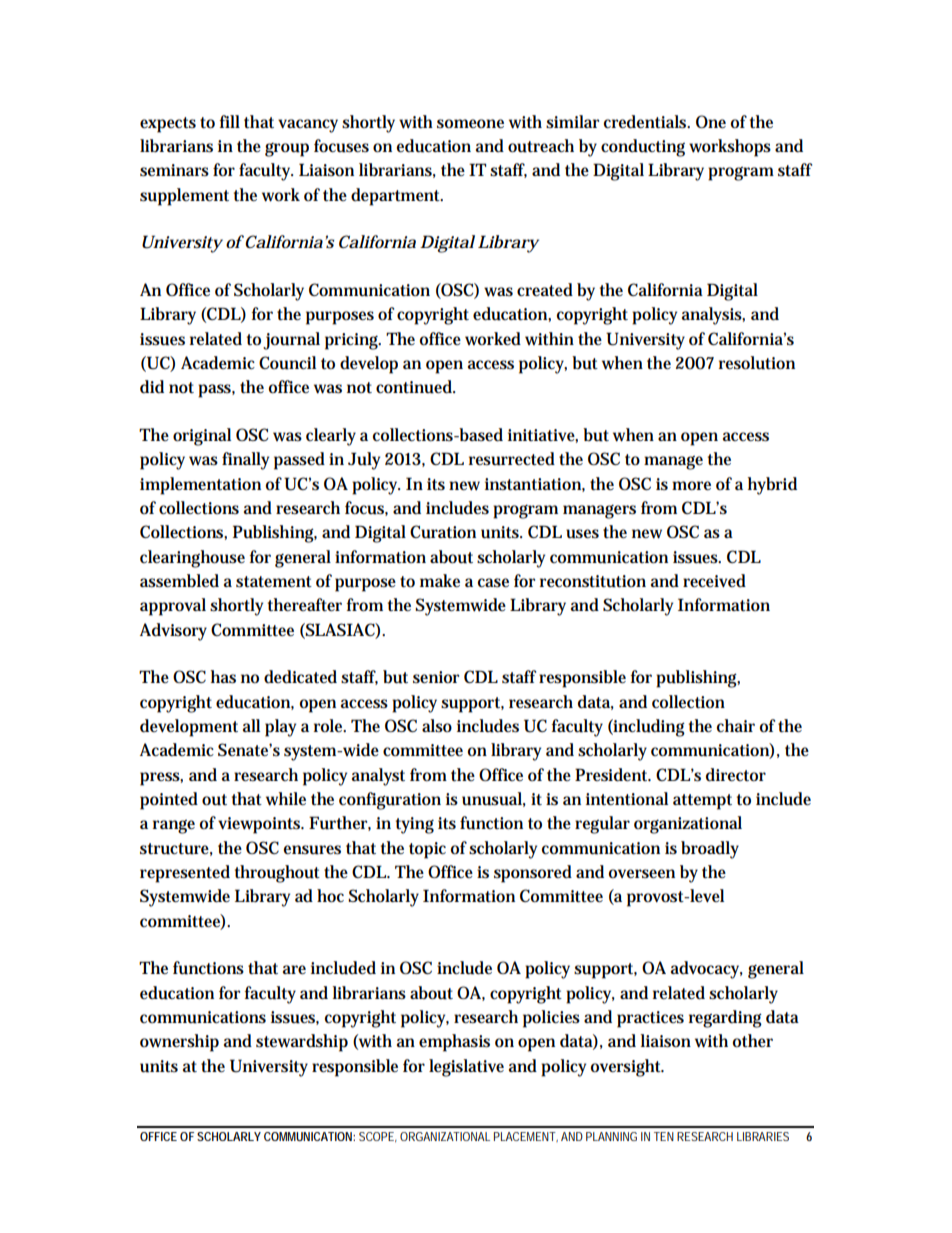  Describe the element at coordinates (229, 121) in the page. I see `fill` at that location.
